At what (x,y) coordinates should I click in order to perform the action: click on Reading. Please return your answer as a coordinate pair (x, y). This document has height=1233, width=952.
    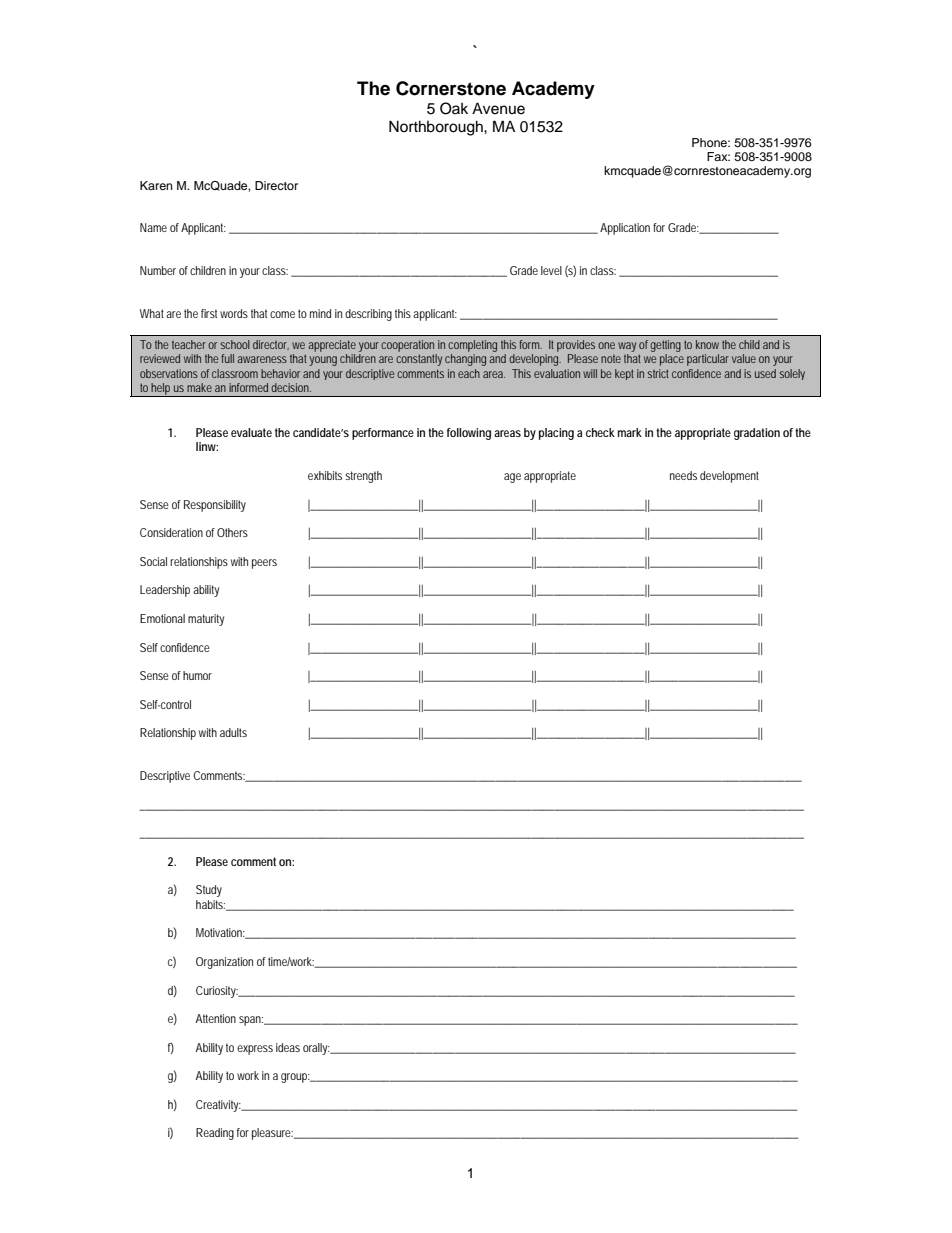
    Looking at the image, I should click on (215, 1134).
